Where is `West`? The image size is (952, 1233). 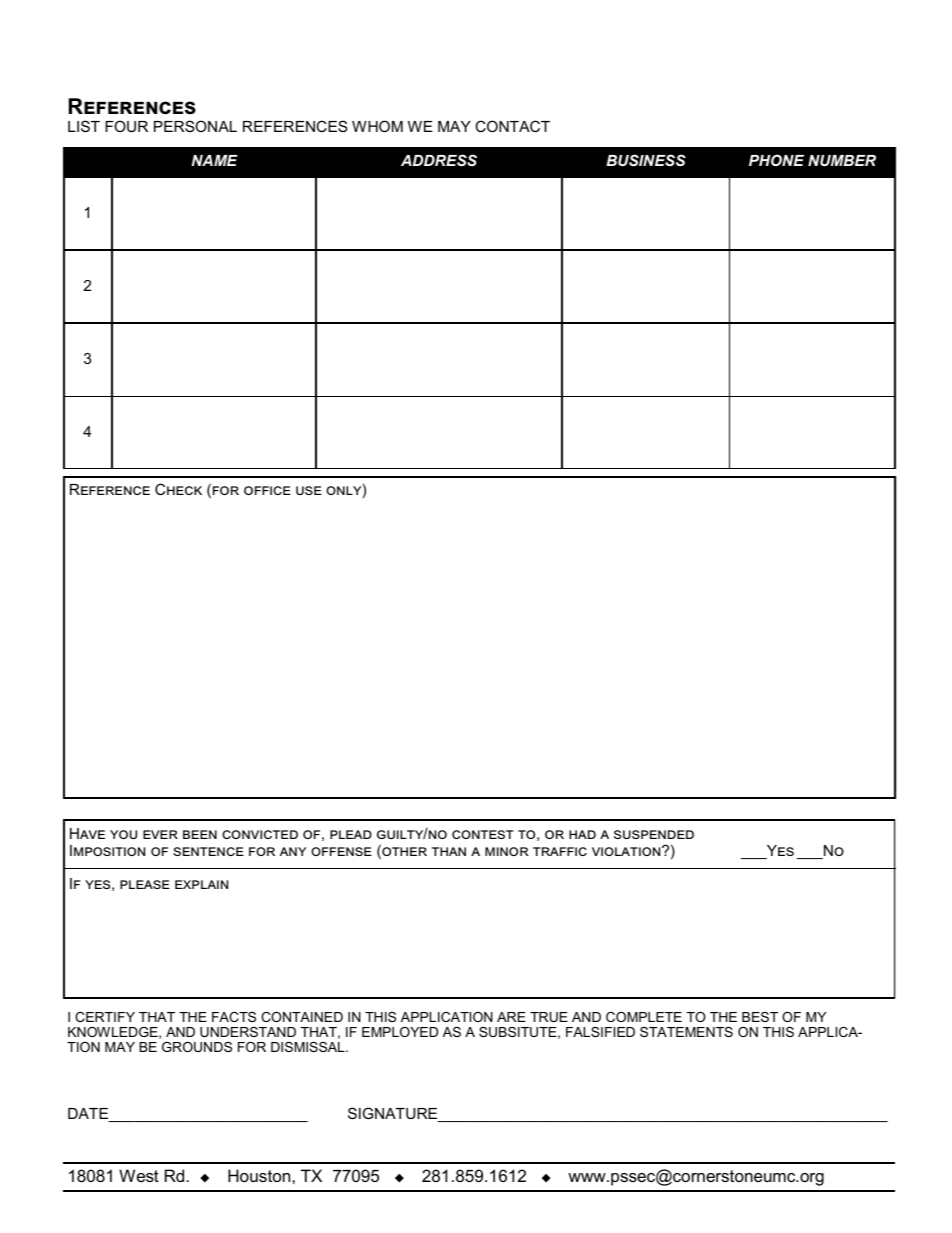
West is located at coordinates (139, 1175).
